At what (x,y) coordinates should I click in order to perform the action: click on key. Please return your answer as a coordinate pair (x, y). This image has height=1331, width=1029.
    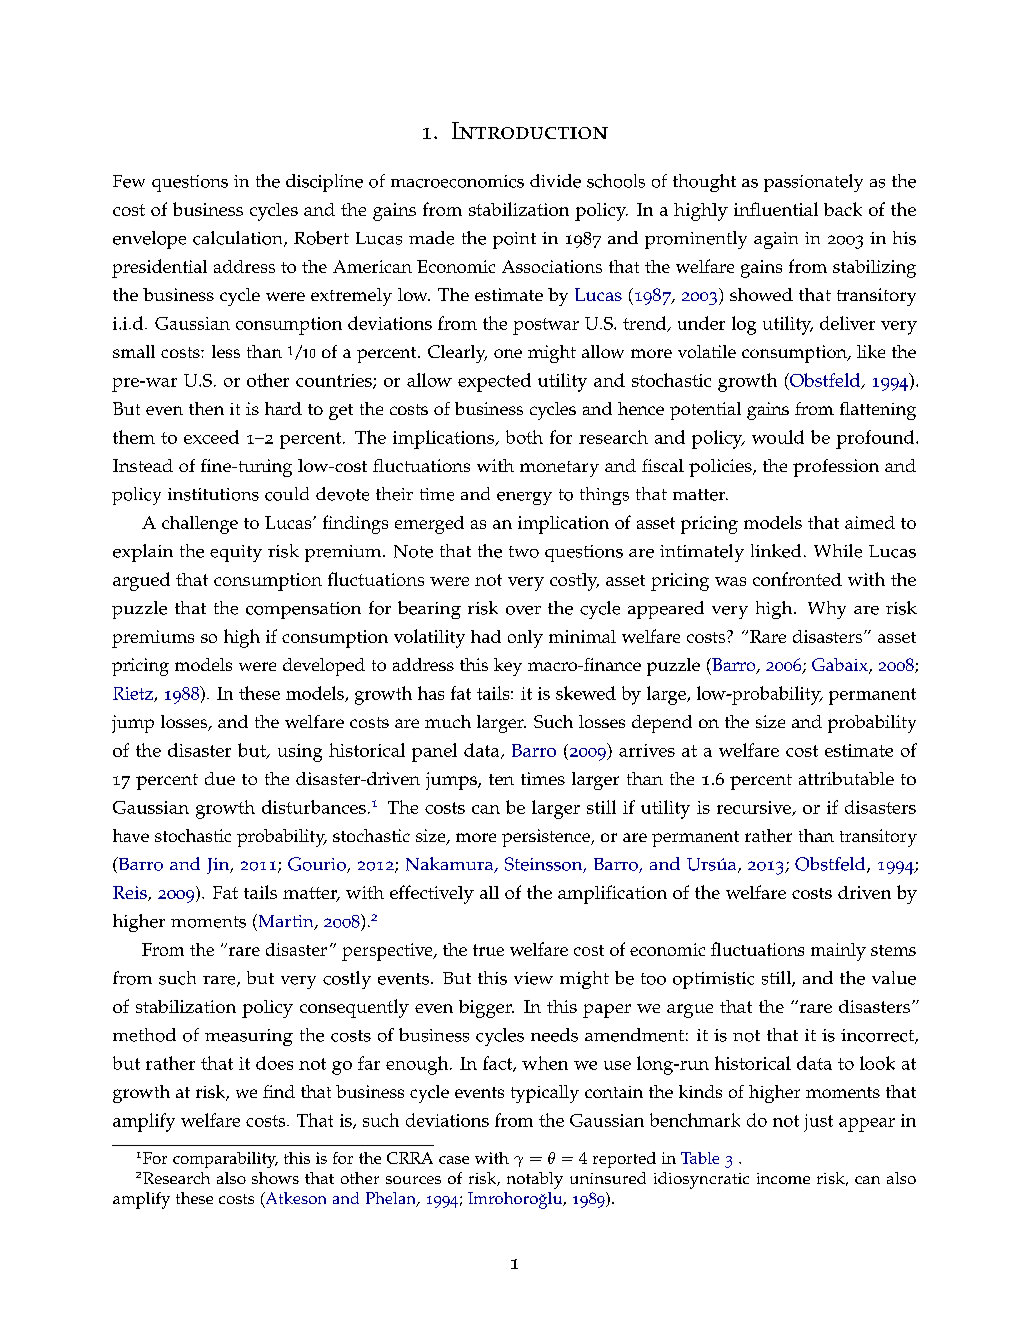
    Looking at the image, I should click on (508, 667).
